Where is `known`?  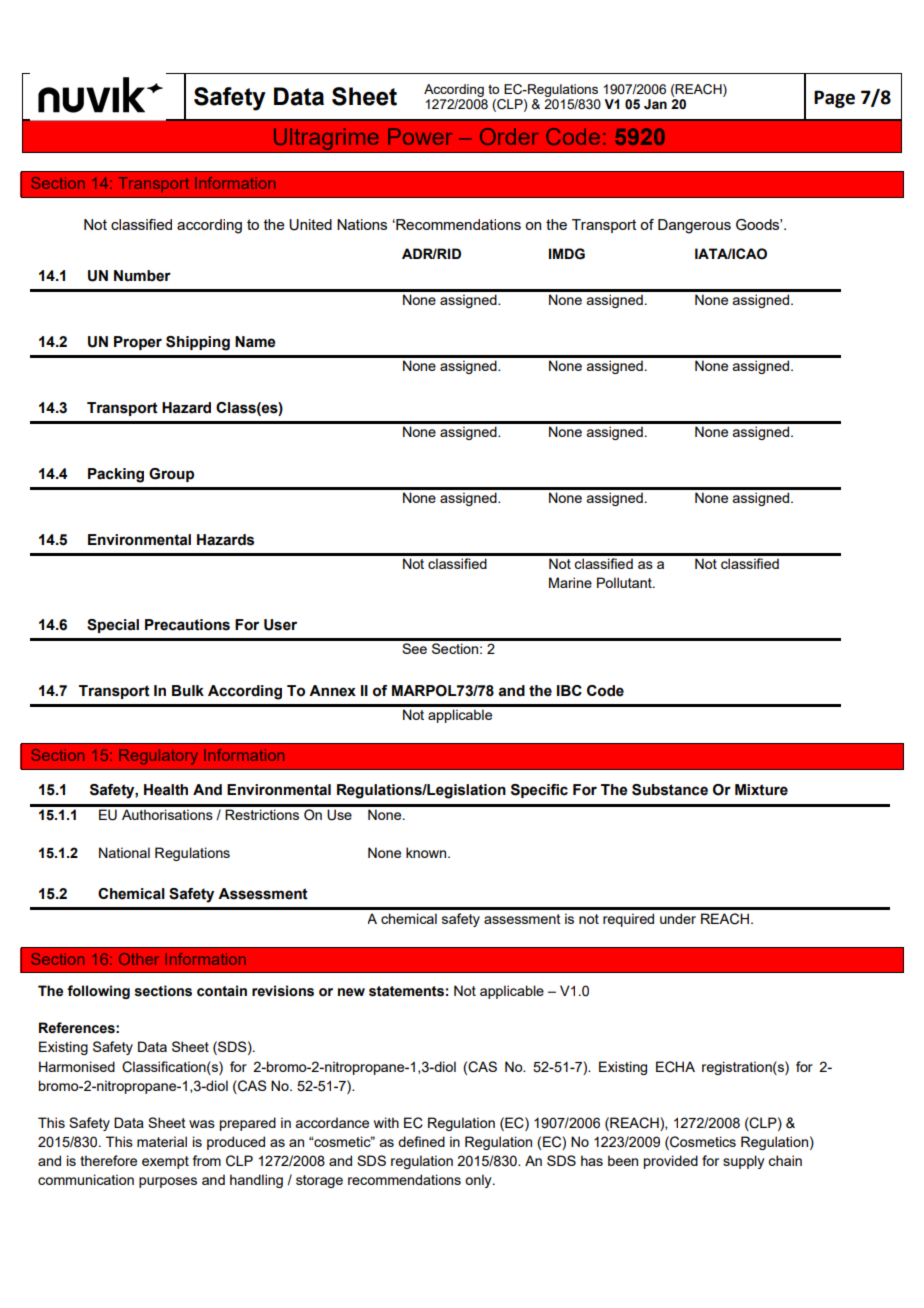
known is located at coordinates (427, 852).
